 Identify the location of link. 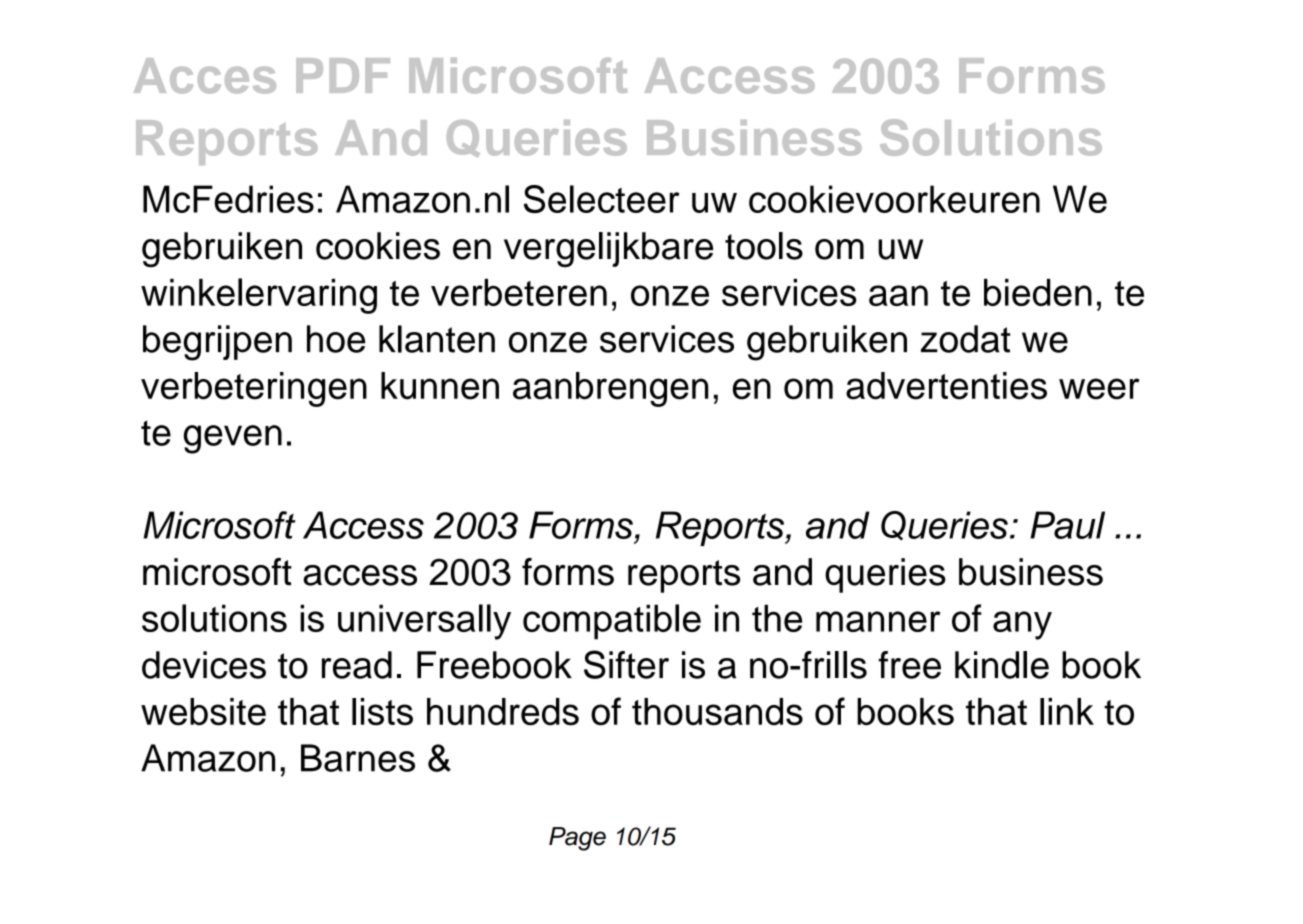
(1067, 711).
